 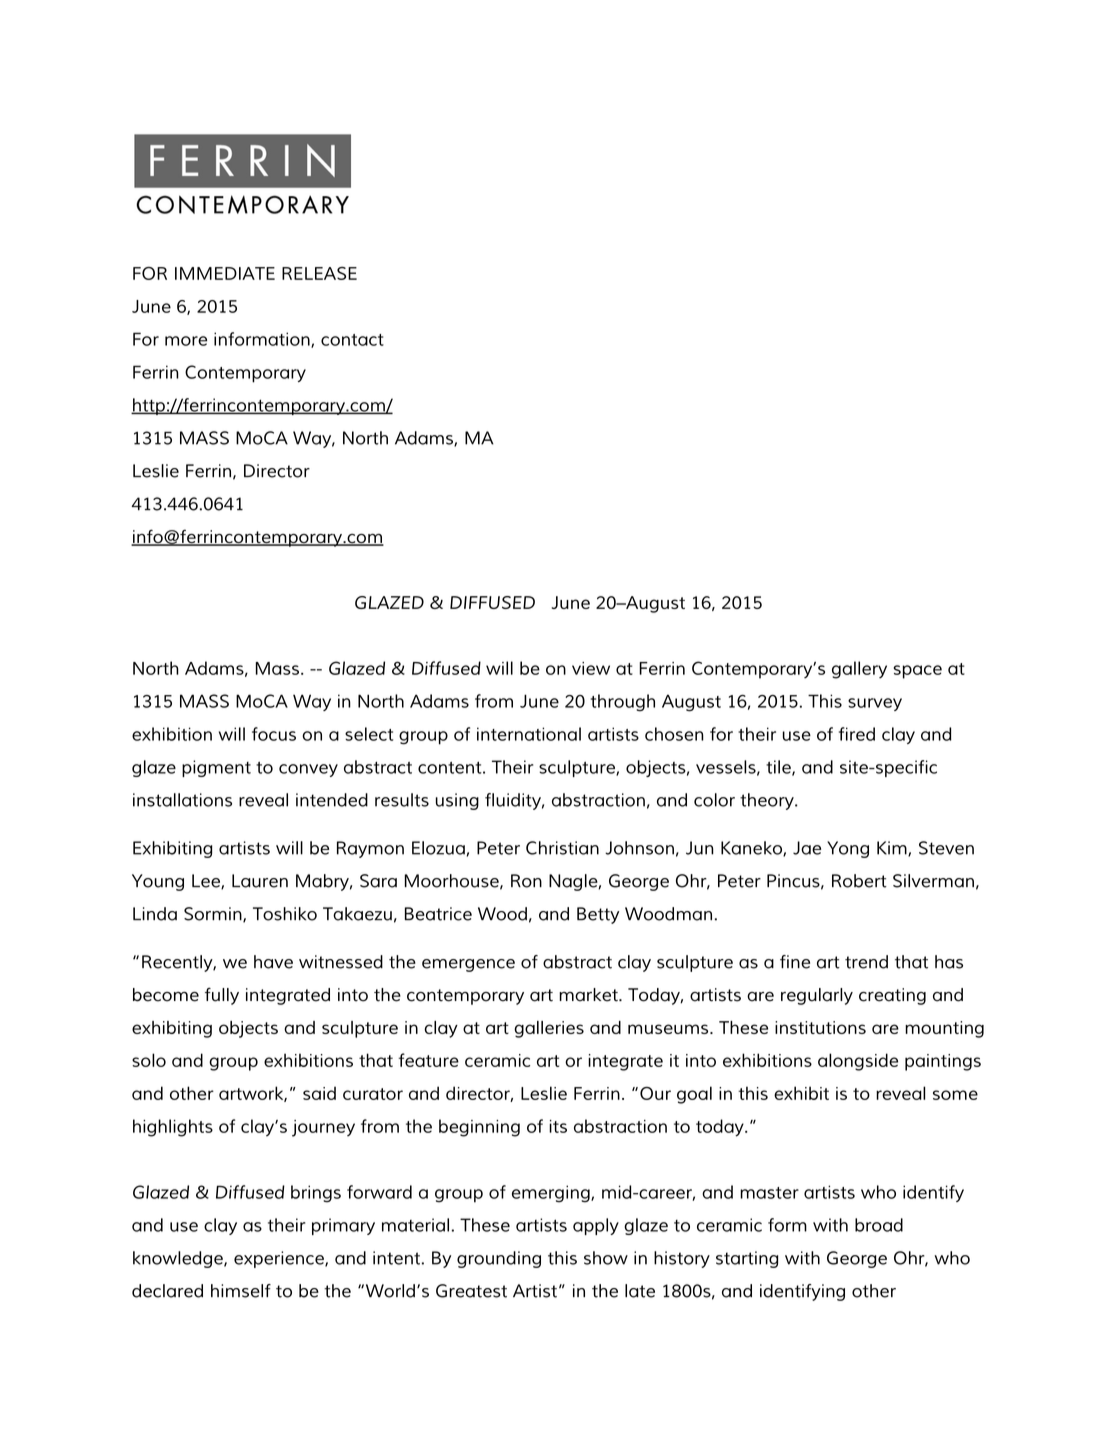 I want to click on experience, so click(x=280, y=1259).
